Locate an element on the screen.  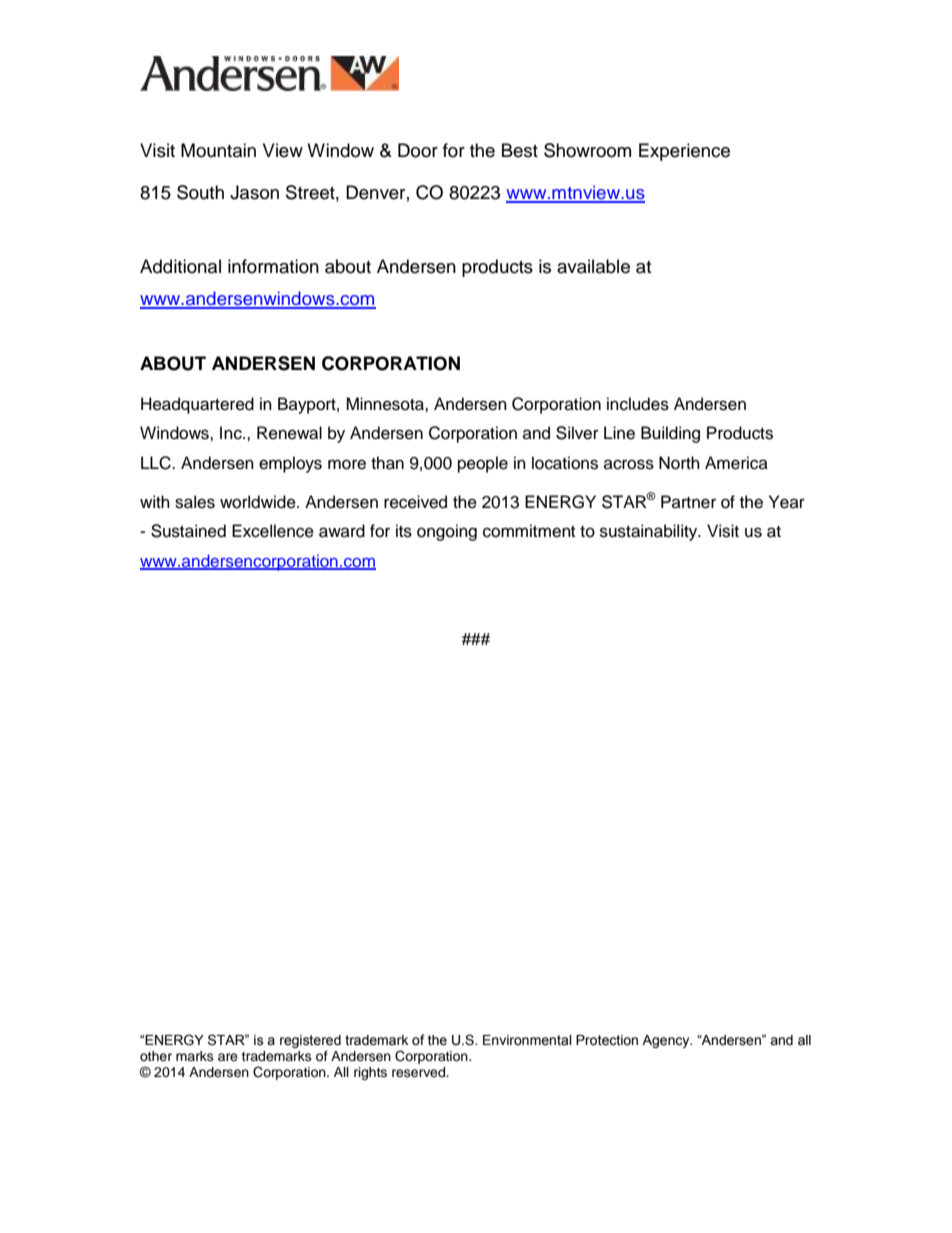
Best is located at coordinates (520, 150).
